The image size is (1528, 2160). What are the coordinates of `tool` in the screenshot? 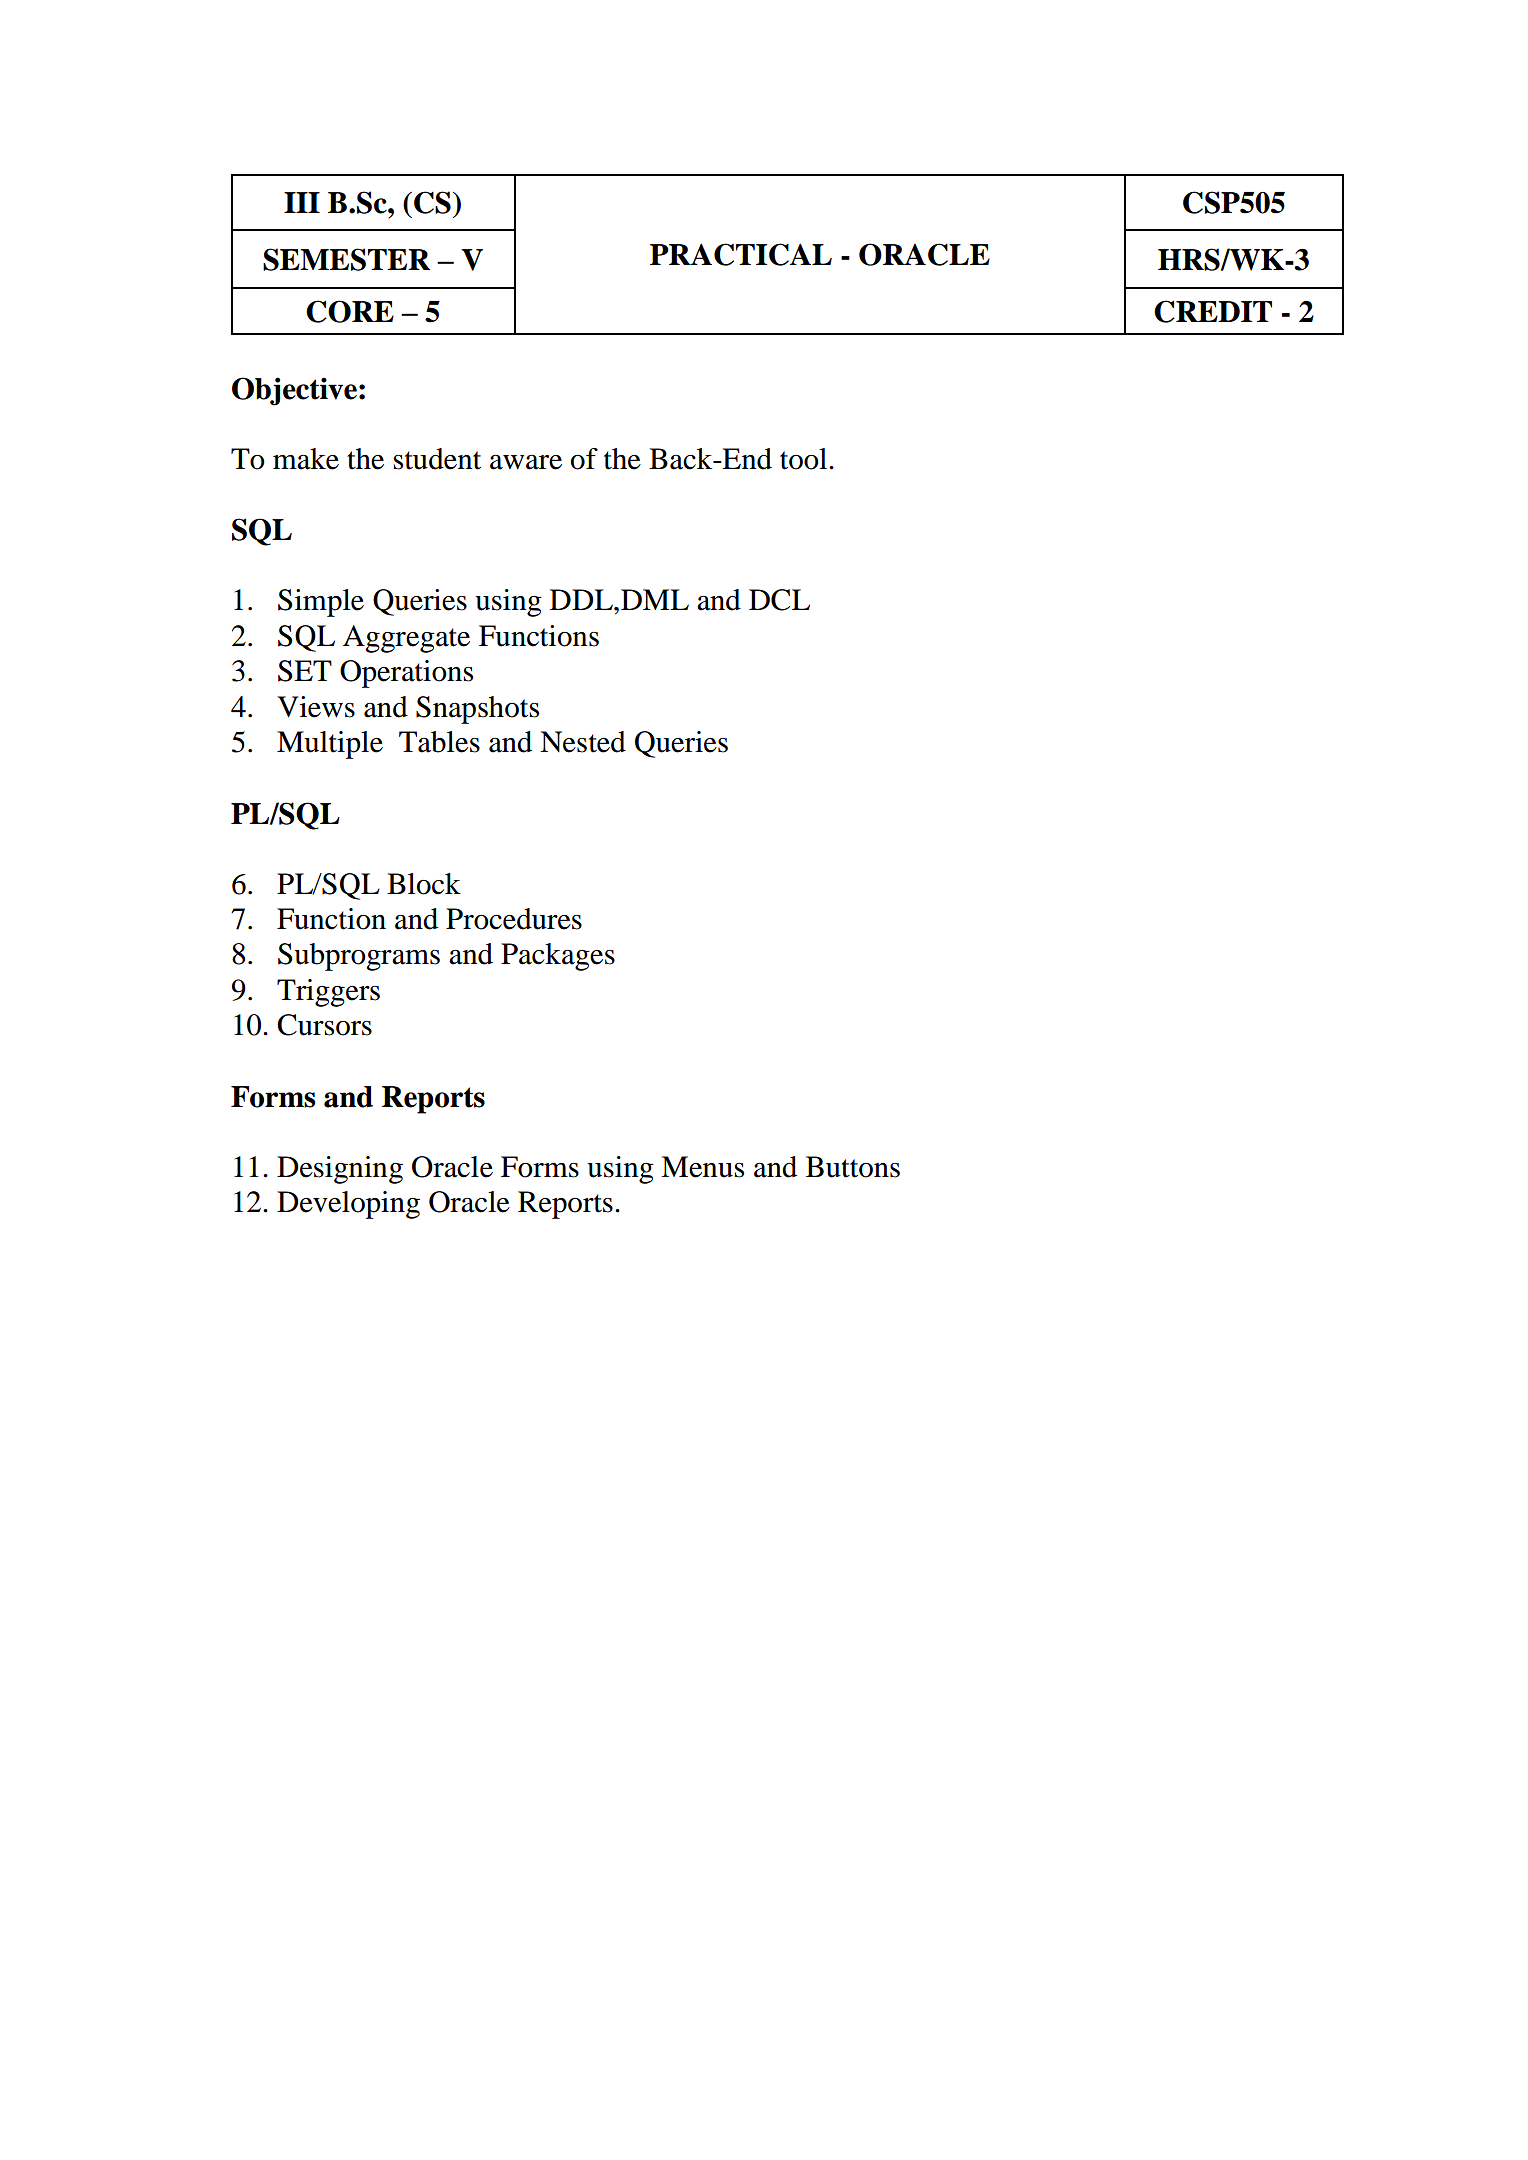 It's located at (805, 459).
